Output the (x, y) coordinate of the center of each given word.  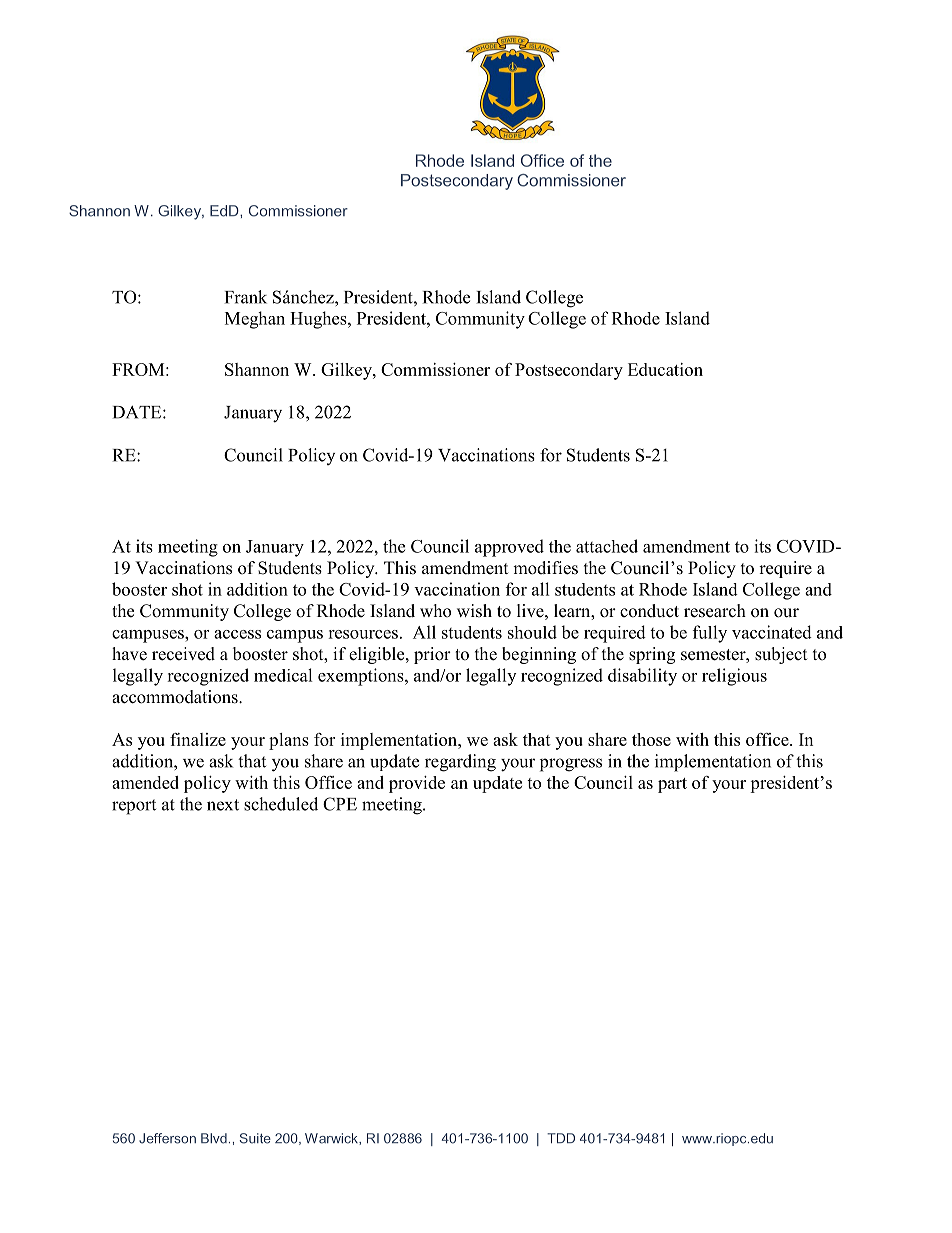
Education (665, 369)
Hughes (319, 320)
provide (417, 784)
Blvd (214, 1138)
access (237, 634)
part (672, 785)
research (715, 611)
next (223, 805)
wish (474, 611)
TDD (561, 1138)
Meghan (255, 320)
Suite (255, 1138)
